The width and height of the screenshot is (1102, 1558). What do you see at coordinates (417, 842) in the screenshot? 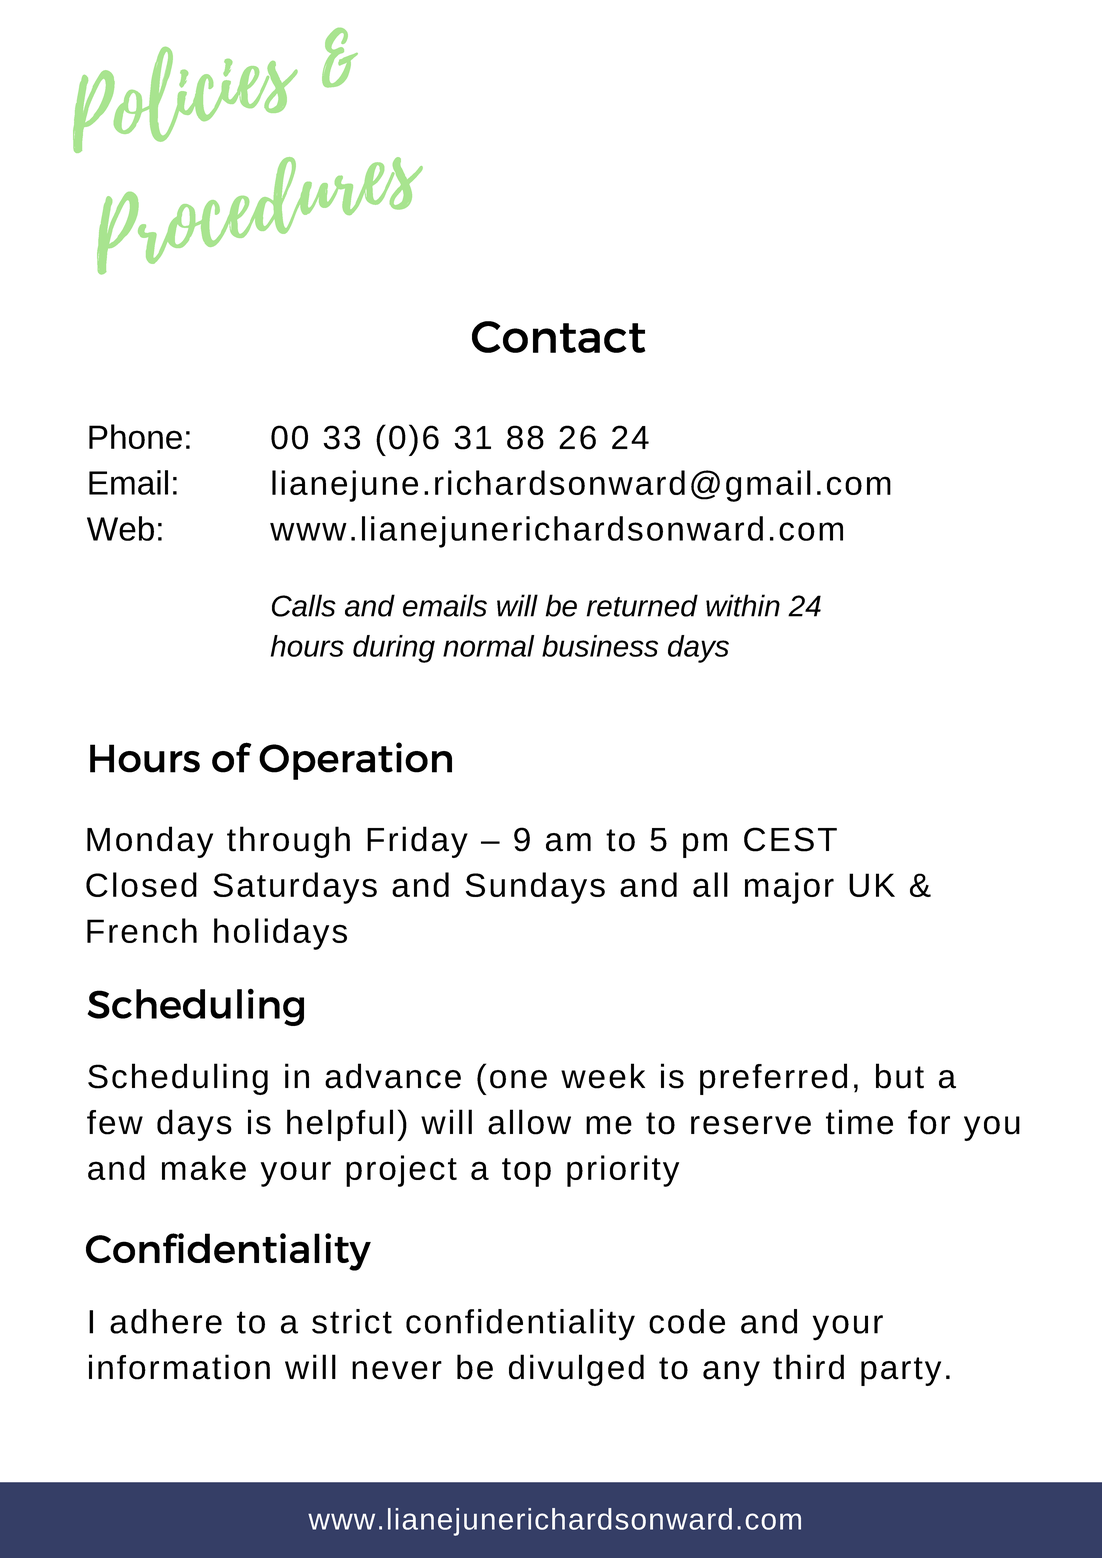
I see `Friday` at bounding box center [417, 842].
